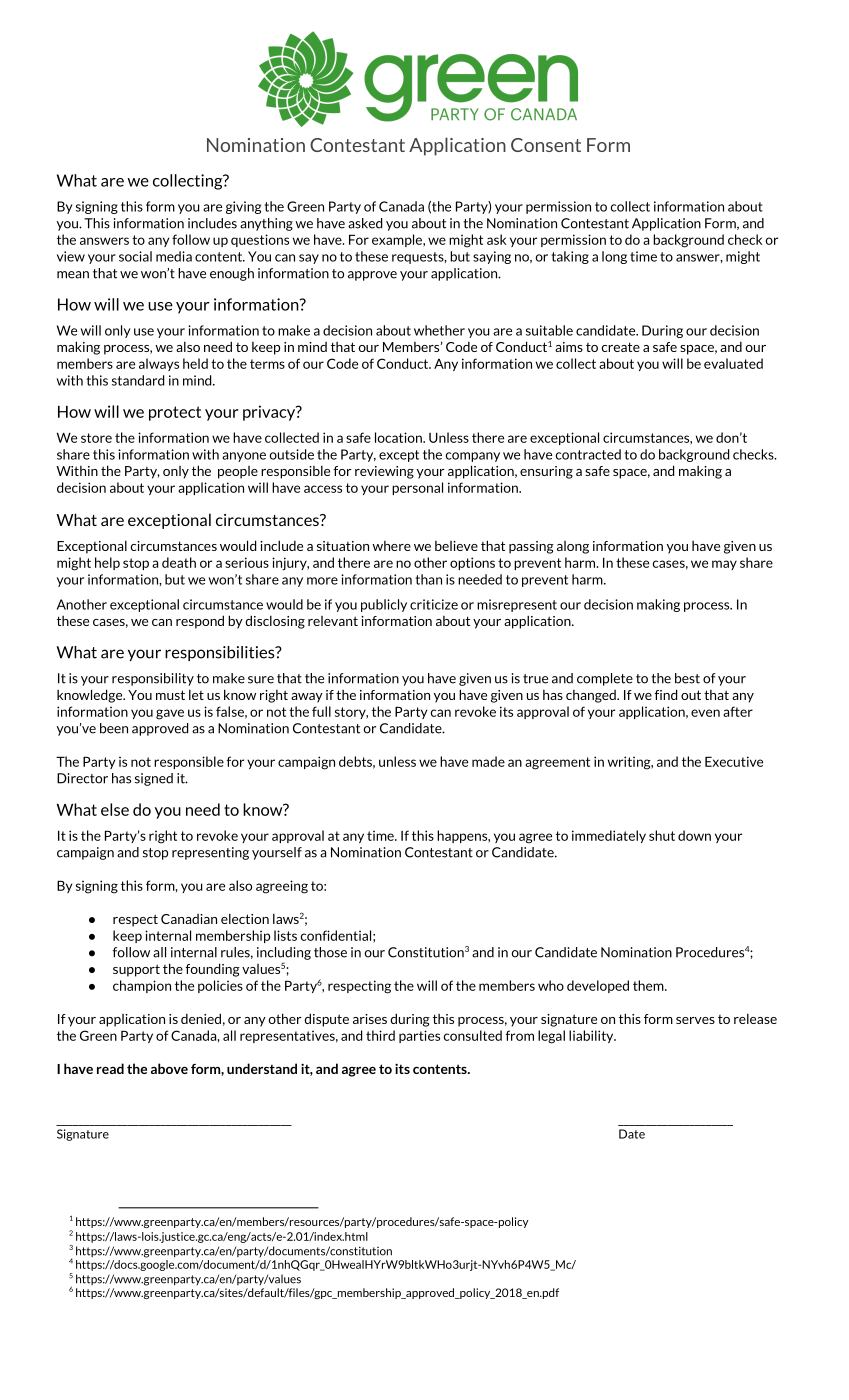 This page has height=1400, width=849. What do you see at coordinates (620, 347) in the page?
I see `create` at bounding box center [620, 347].
